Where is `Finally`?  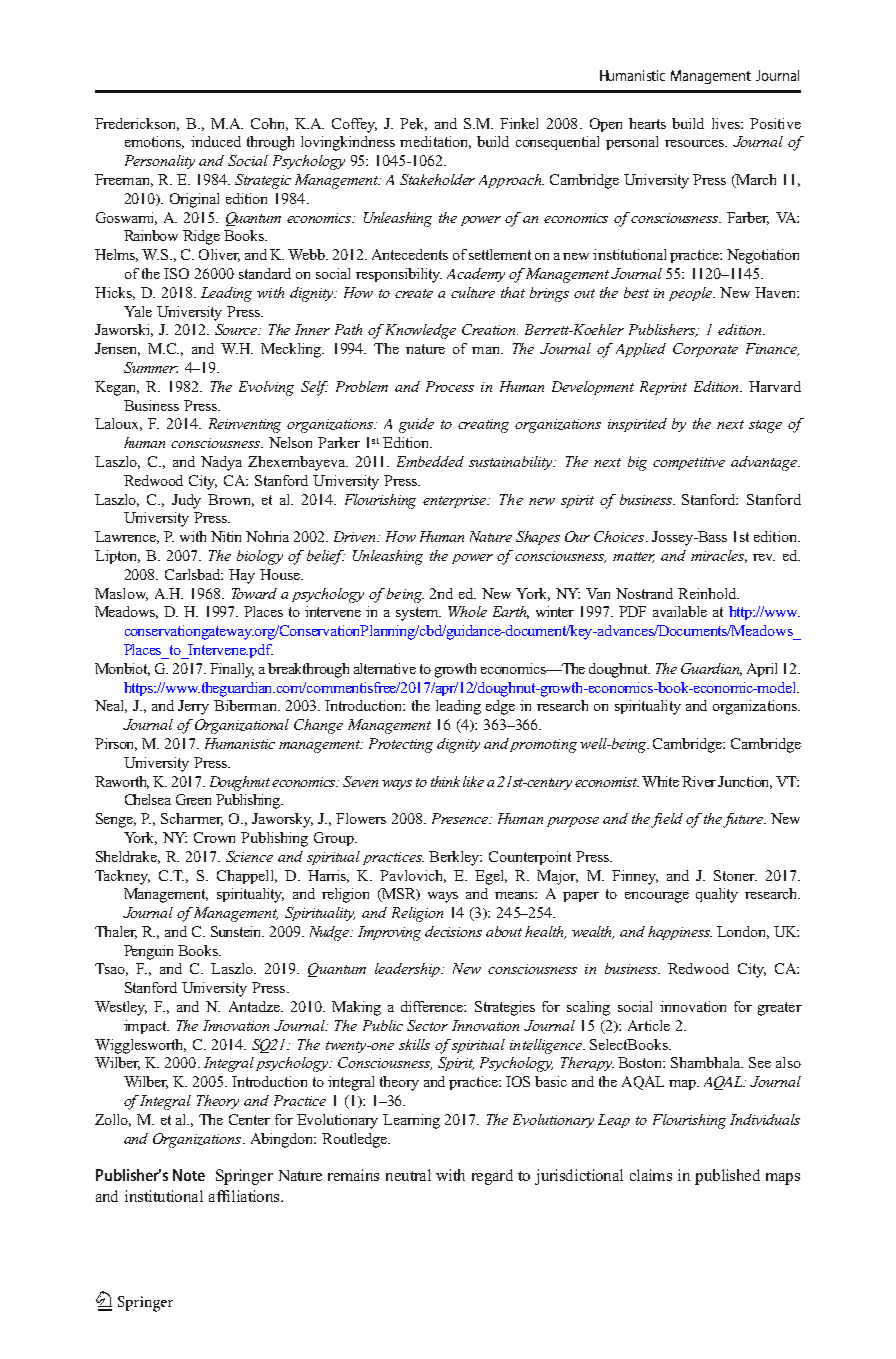 Finally is located at coordinates (232, 670).
